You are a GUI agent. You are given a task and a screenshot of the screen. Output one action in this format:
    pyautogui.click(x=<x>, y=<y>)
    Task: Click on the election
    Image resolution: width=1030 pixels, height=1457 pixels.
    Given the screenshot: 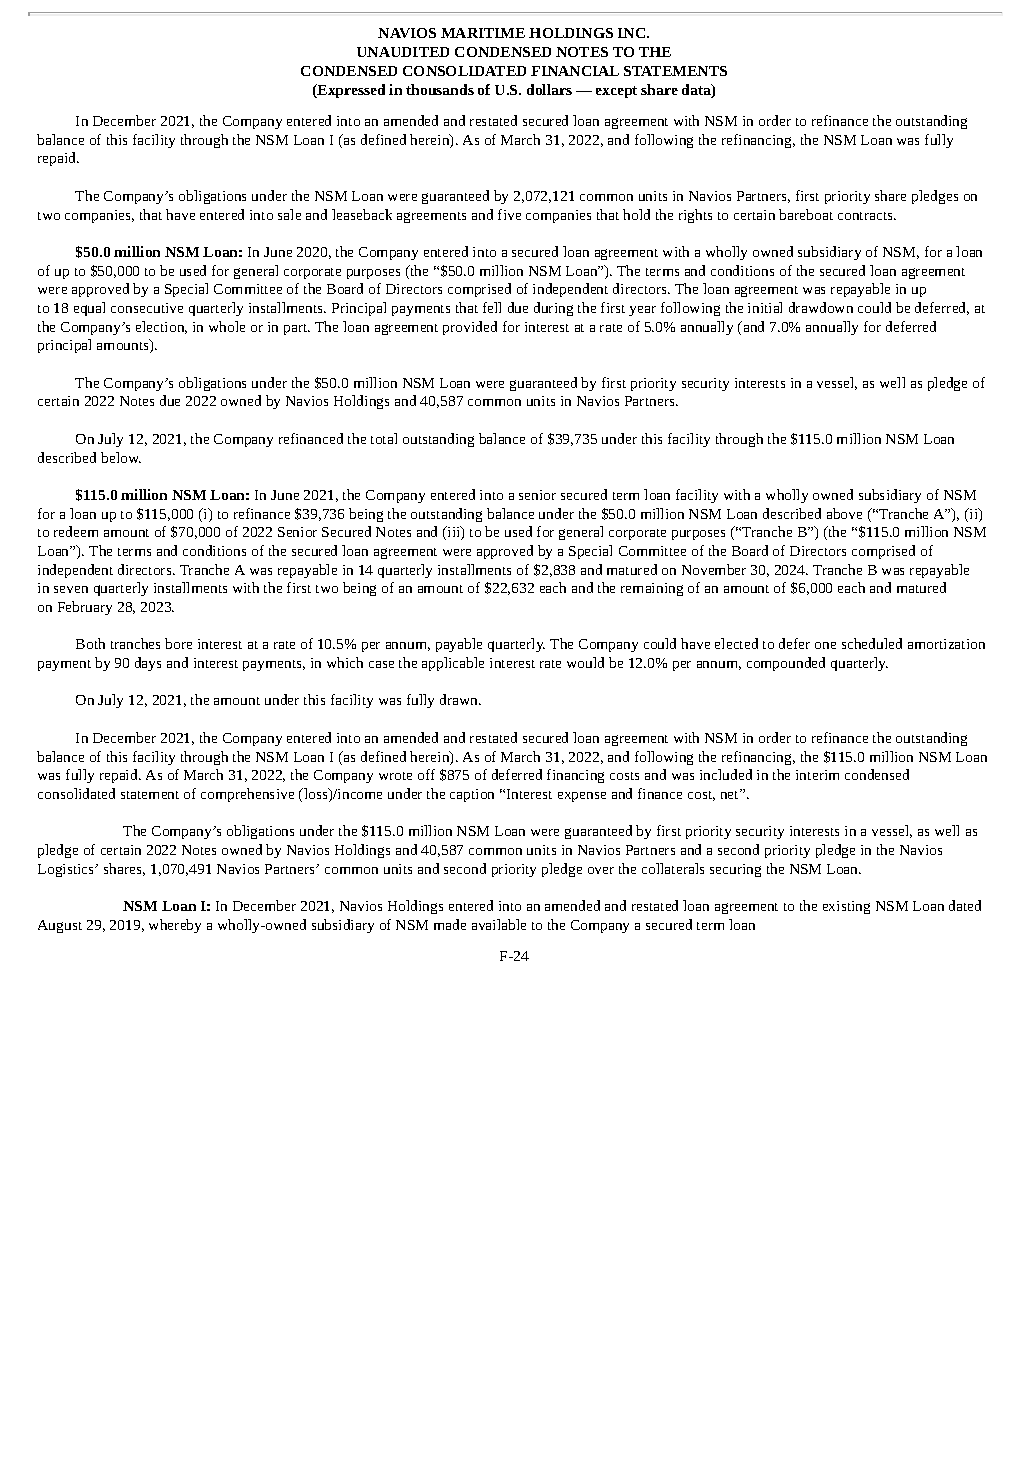 What is the action you would take?
    pyautogui.click(x=161, y=327)
